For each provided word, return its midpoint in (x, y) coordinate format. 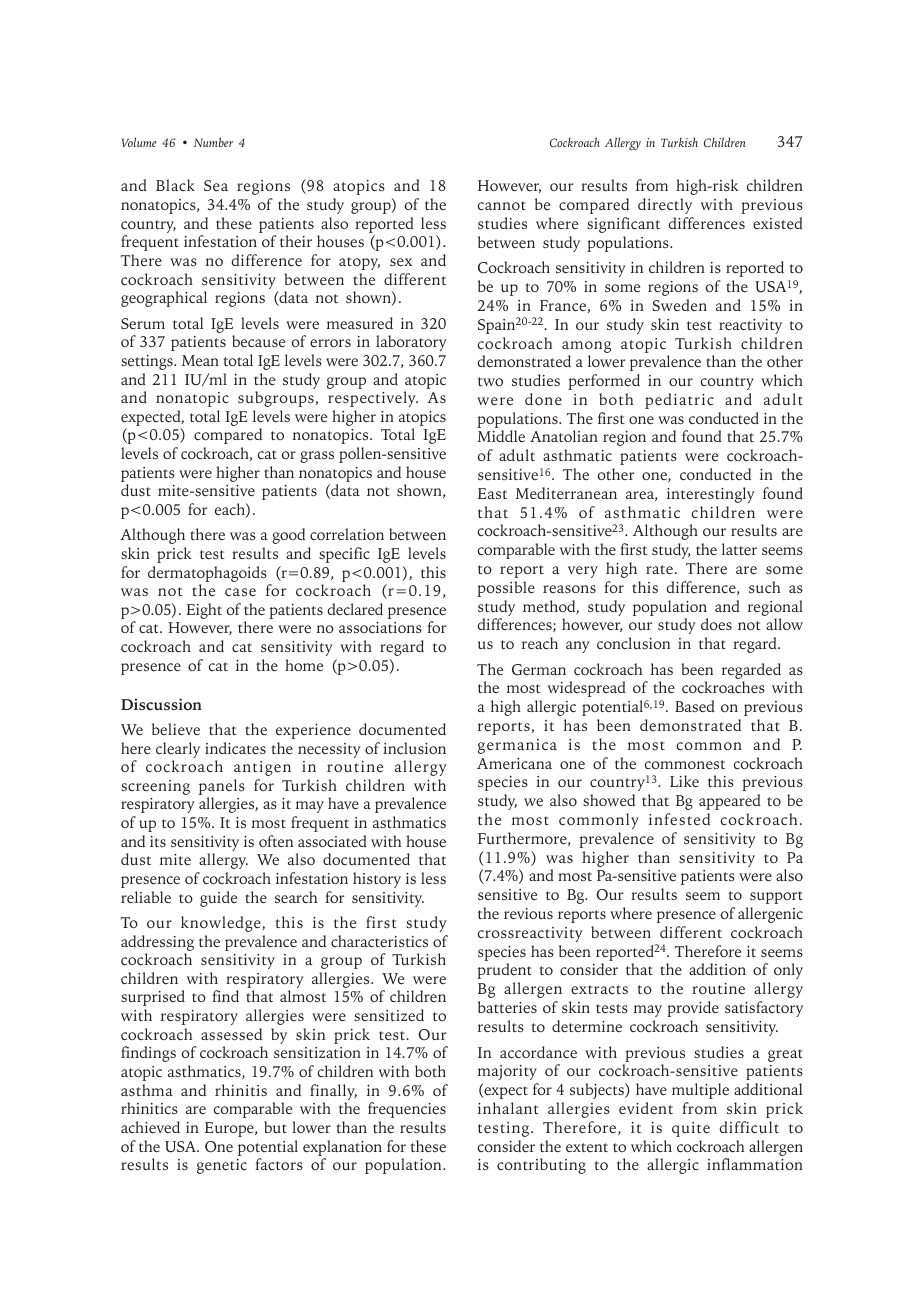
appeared (730, 802)
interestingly (711, 495)
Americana (514, 763)
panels (222, 788)
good (288, 536)
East (492, 493)
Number (213, 142)
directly (665, 206)
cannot (502, 205)
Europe (230, 1129)
